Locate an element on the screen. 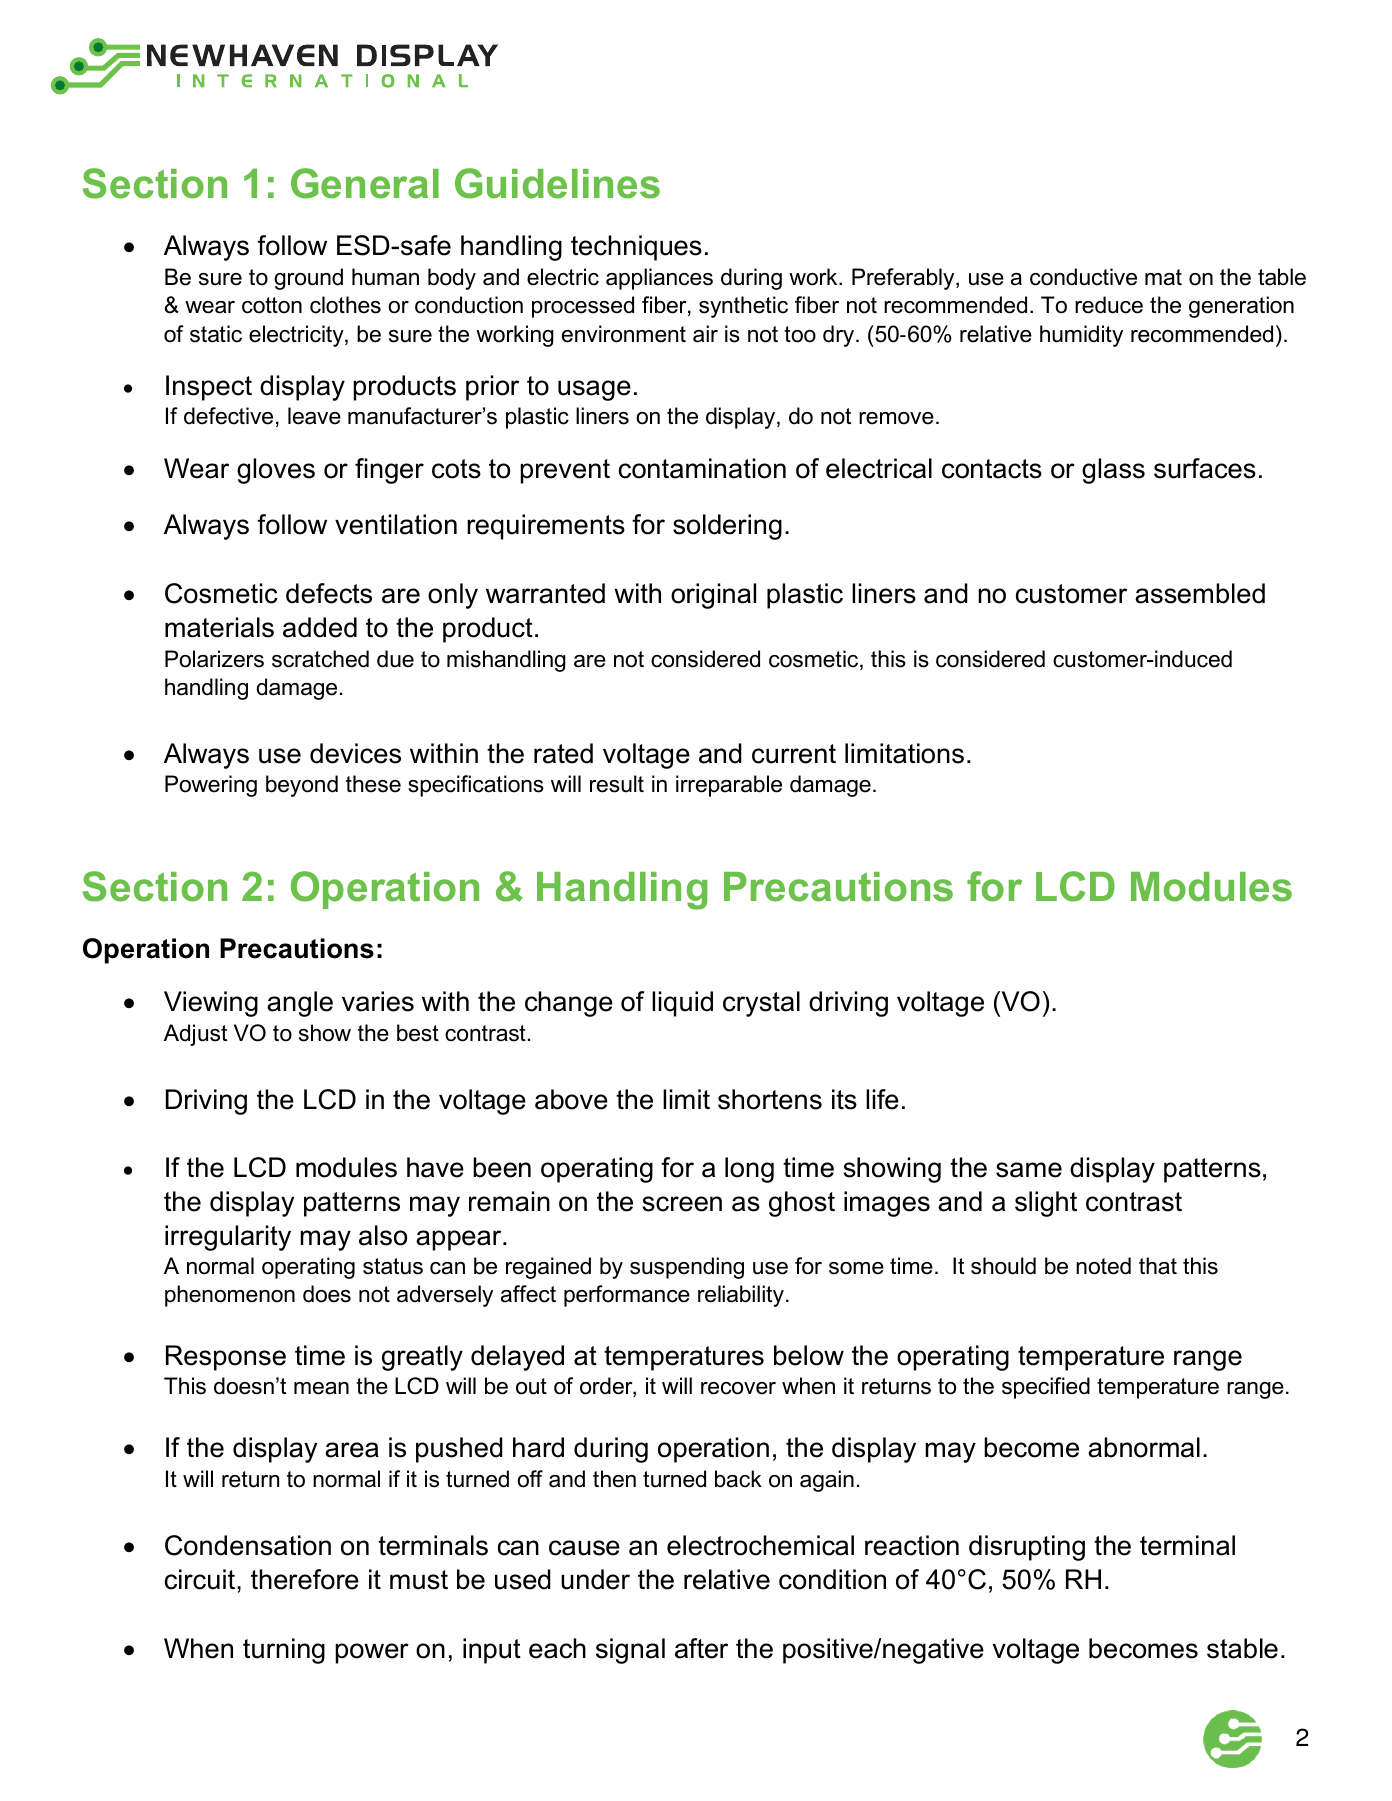  techniques is located at coordinates (636, 248).
